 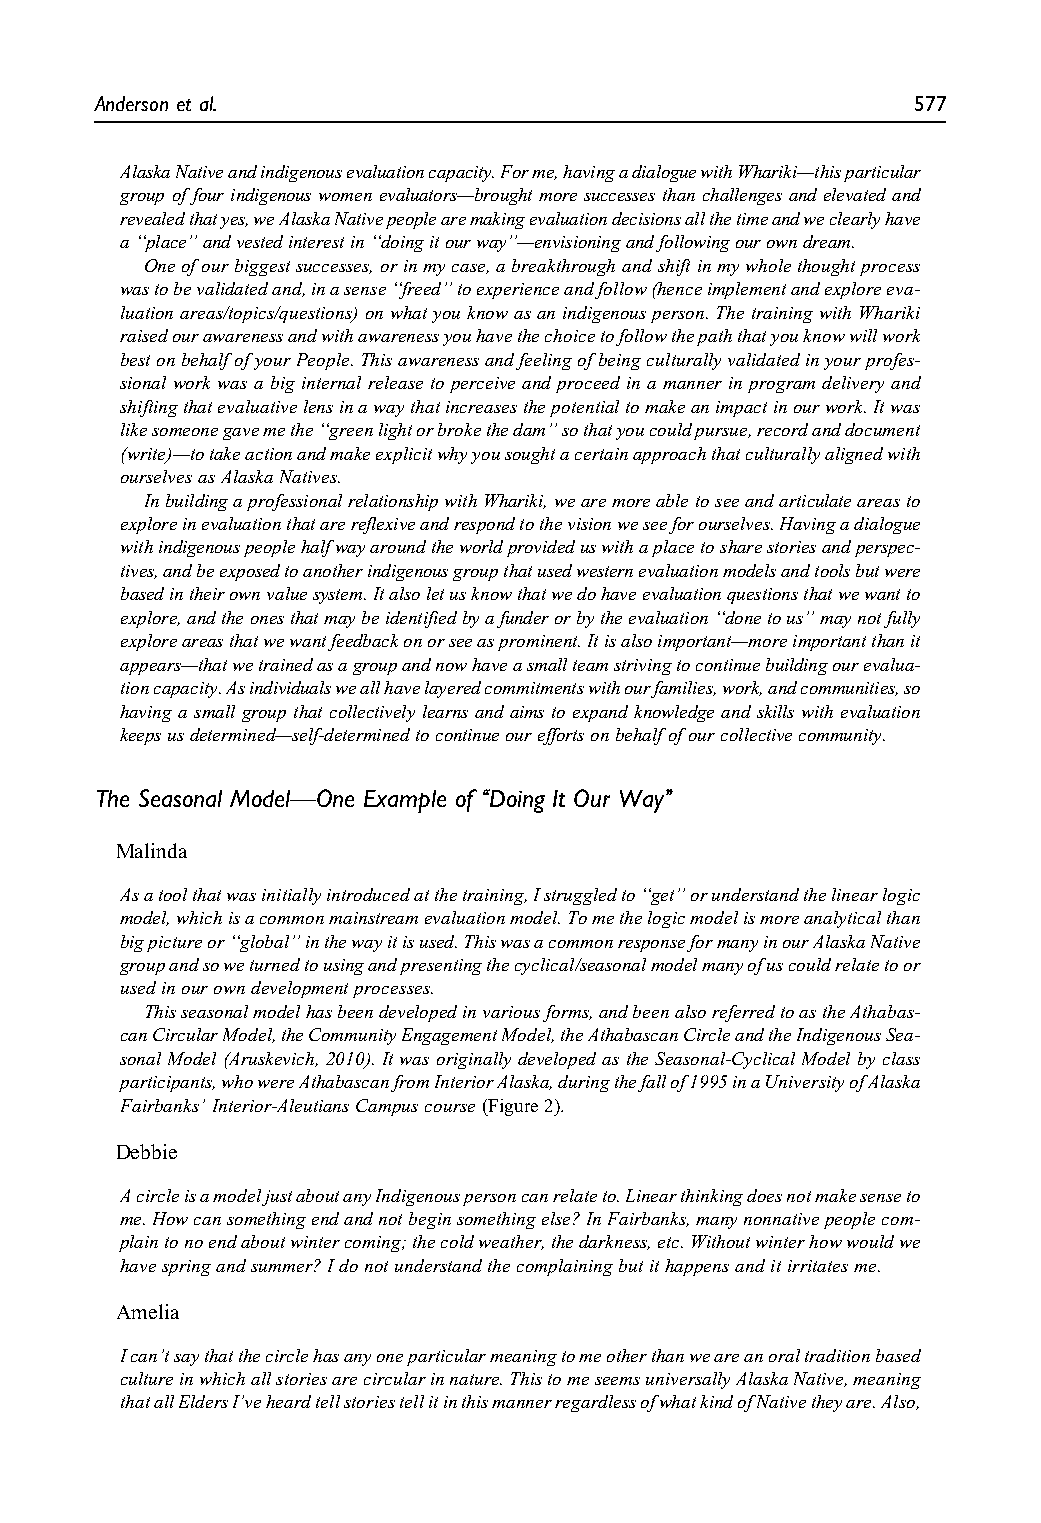 What do you see at coordinates (561, 736) in the screenshot?
I see `efforts` at bounding box center [561, 736].
